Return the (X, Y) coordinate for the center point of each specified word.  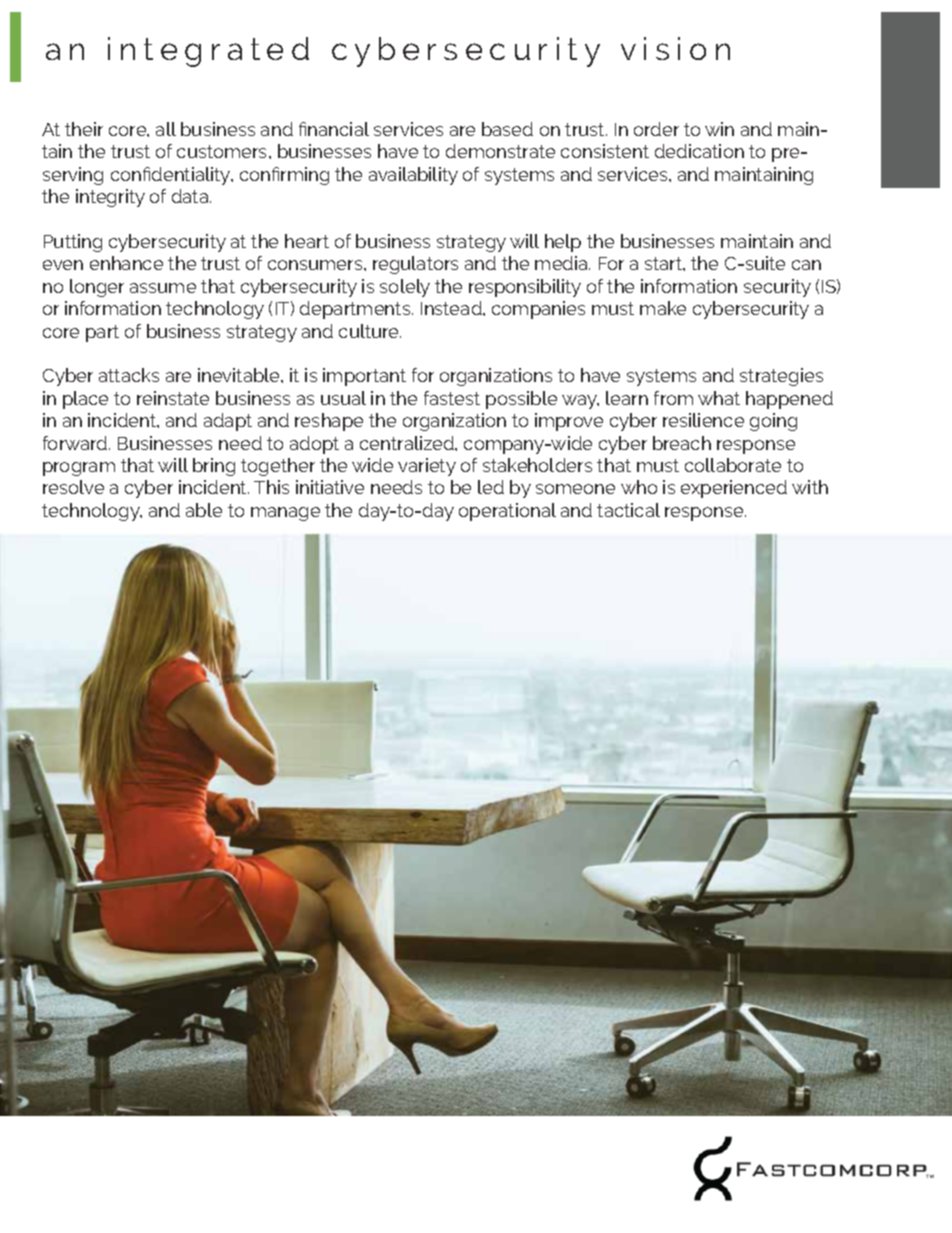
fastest (452, 398)
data (191, 196)
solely (405, 288)
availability (413, 176)
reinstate (173, 398)
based (507, 129)
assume (163, 288)
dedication (699, 151)
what (719, 398)
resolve (73, 487)
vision (675, 48)
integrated (208, 52)
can (806, 265)
